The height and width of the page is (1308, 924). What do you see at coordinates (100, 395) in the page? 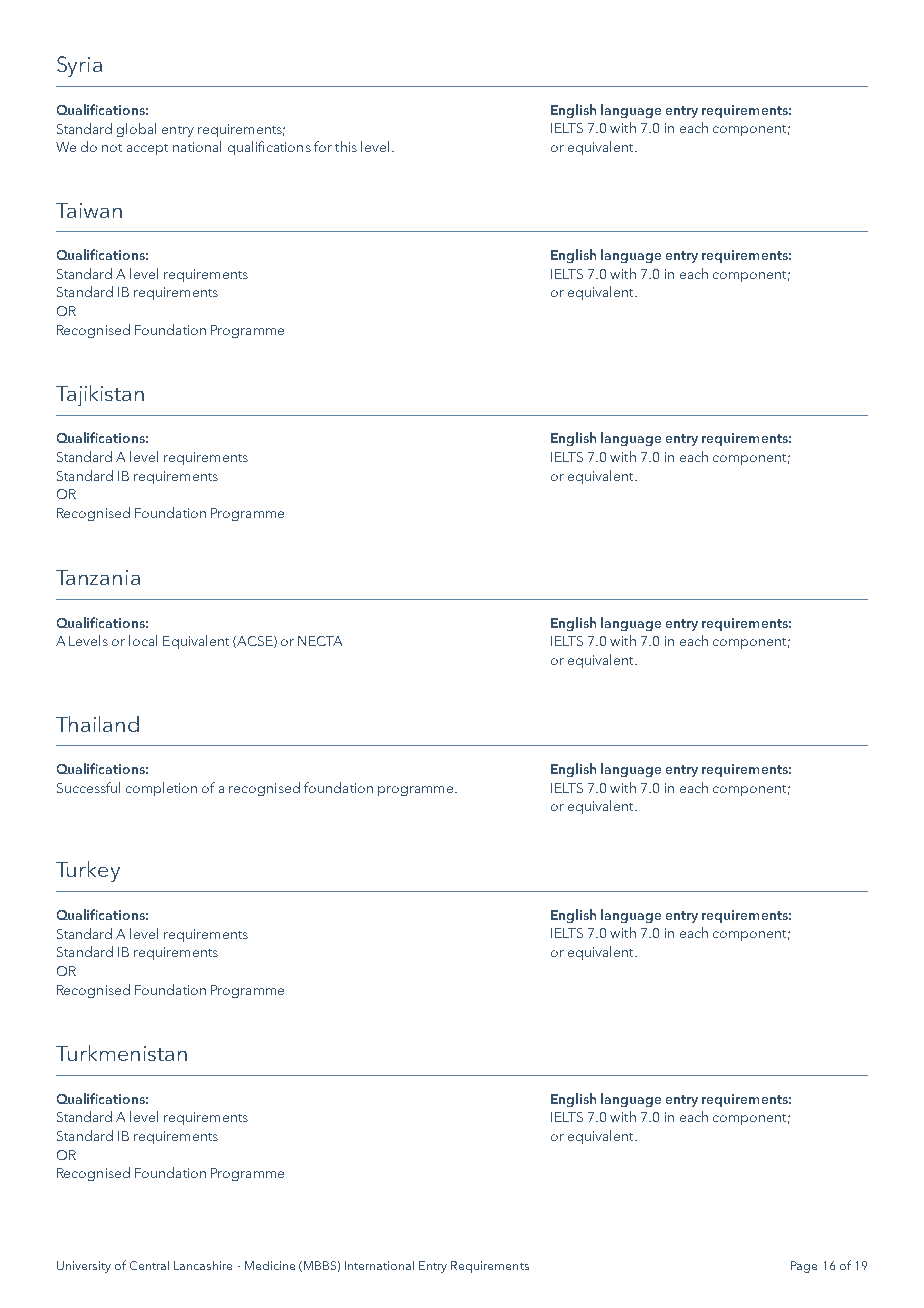
I see `Tajikistan` at bounding box center [100, 395].
